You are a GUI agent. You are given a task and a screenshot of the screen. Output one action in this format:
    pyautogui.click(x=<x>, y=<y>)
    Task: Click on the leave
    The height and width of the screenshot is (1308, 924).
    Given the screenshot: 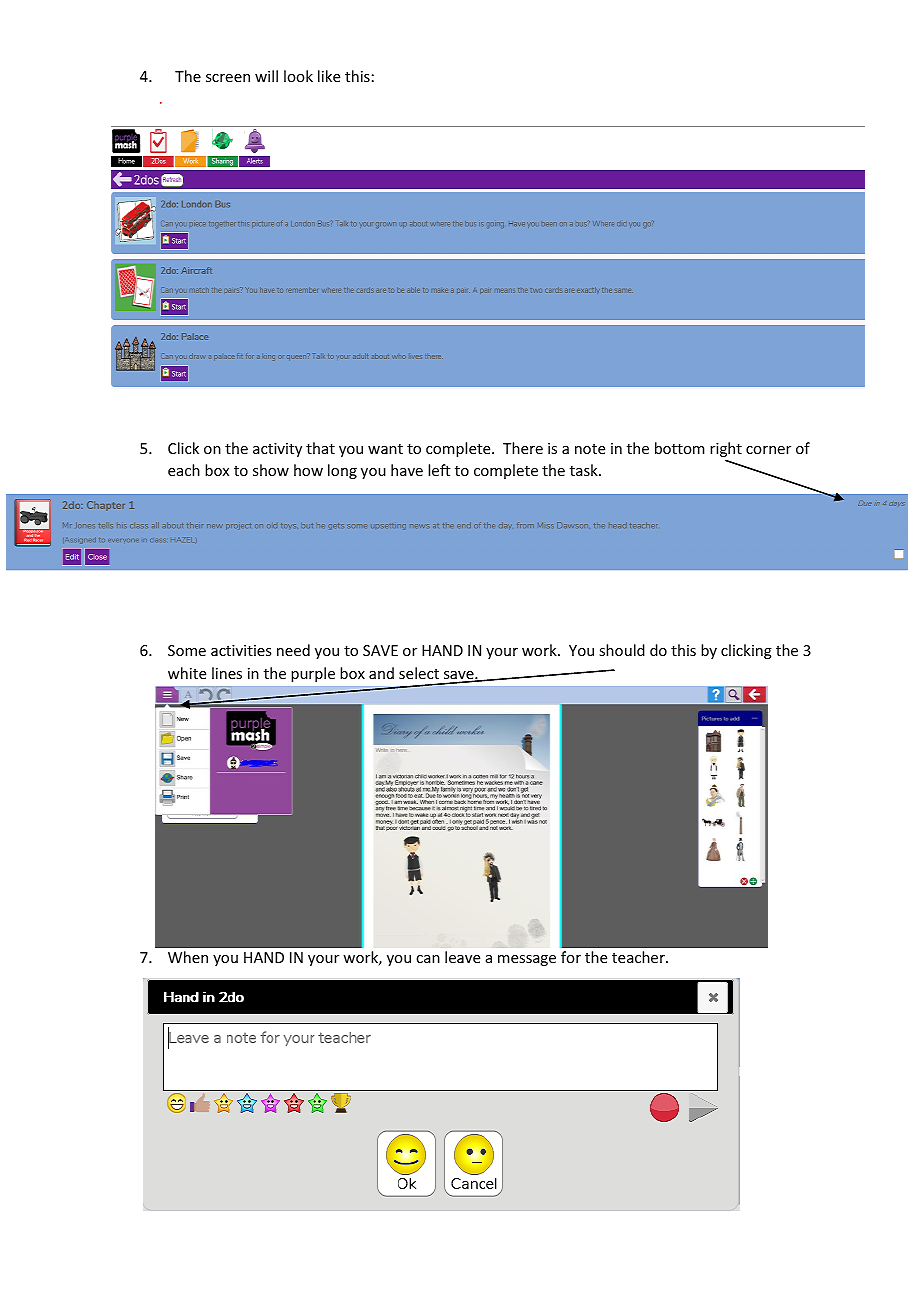 What is the action you would take?
    pyautogui.click(x=462, y=957)
